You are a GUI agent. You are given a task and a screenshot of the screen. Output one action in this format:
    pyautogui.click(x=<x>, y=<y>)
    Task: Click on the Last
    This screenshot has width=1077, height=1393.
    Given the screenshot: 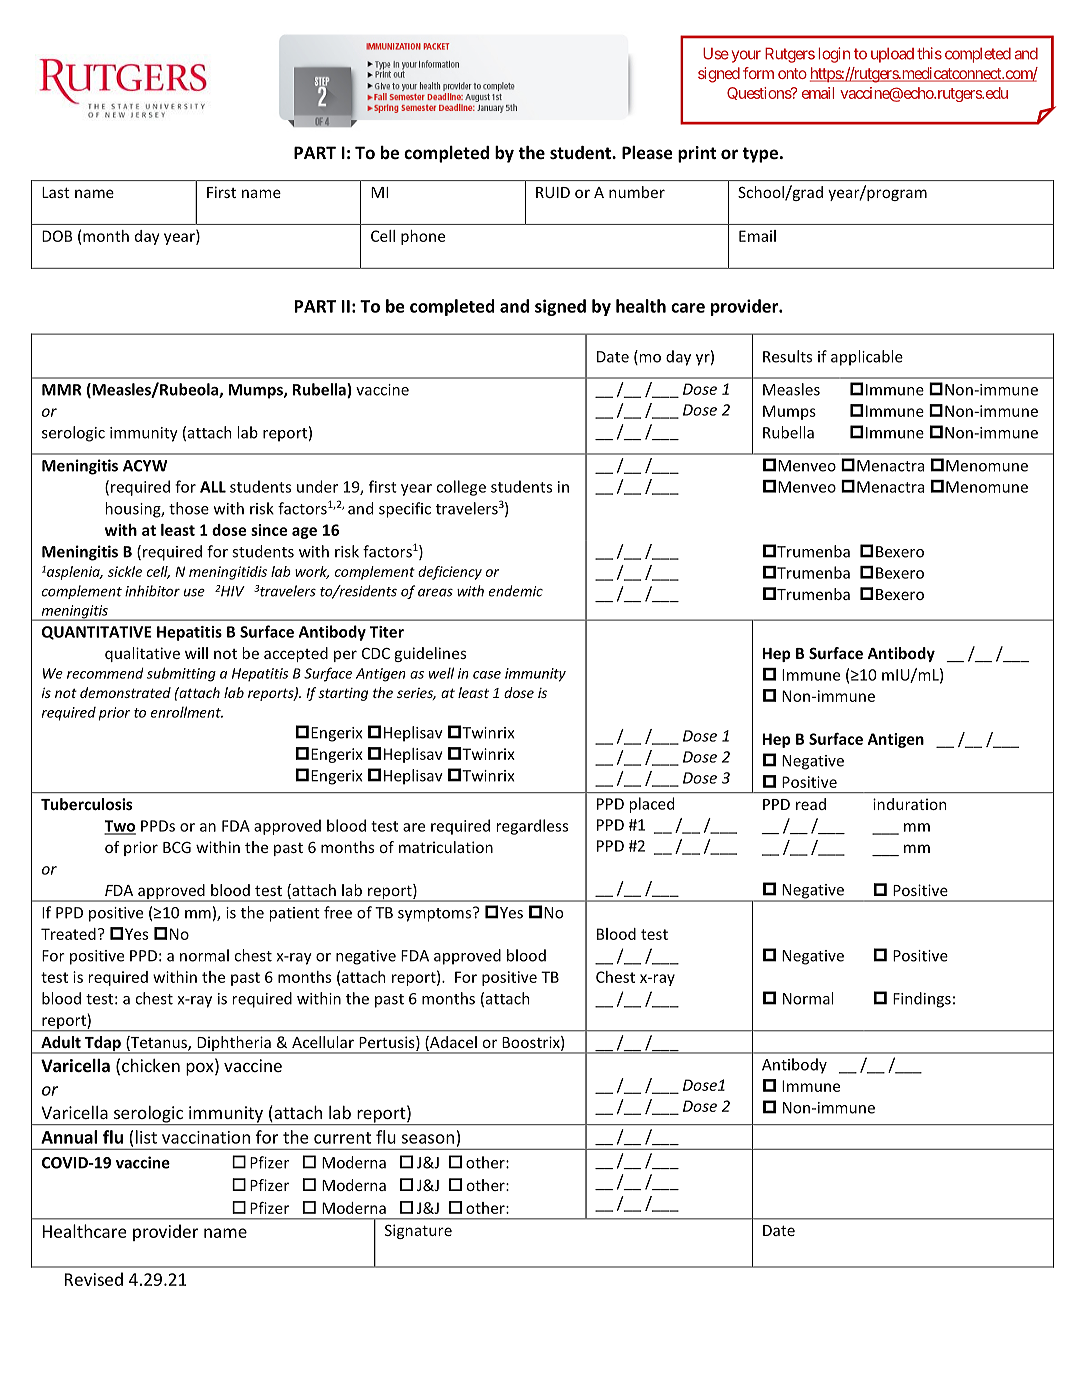 What is the action you would take?
    pyautogui.click(x=56, y=192)
